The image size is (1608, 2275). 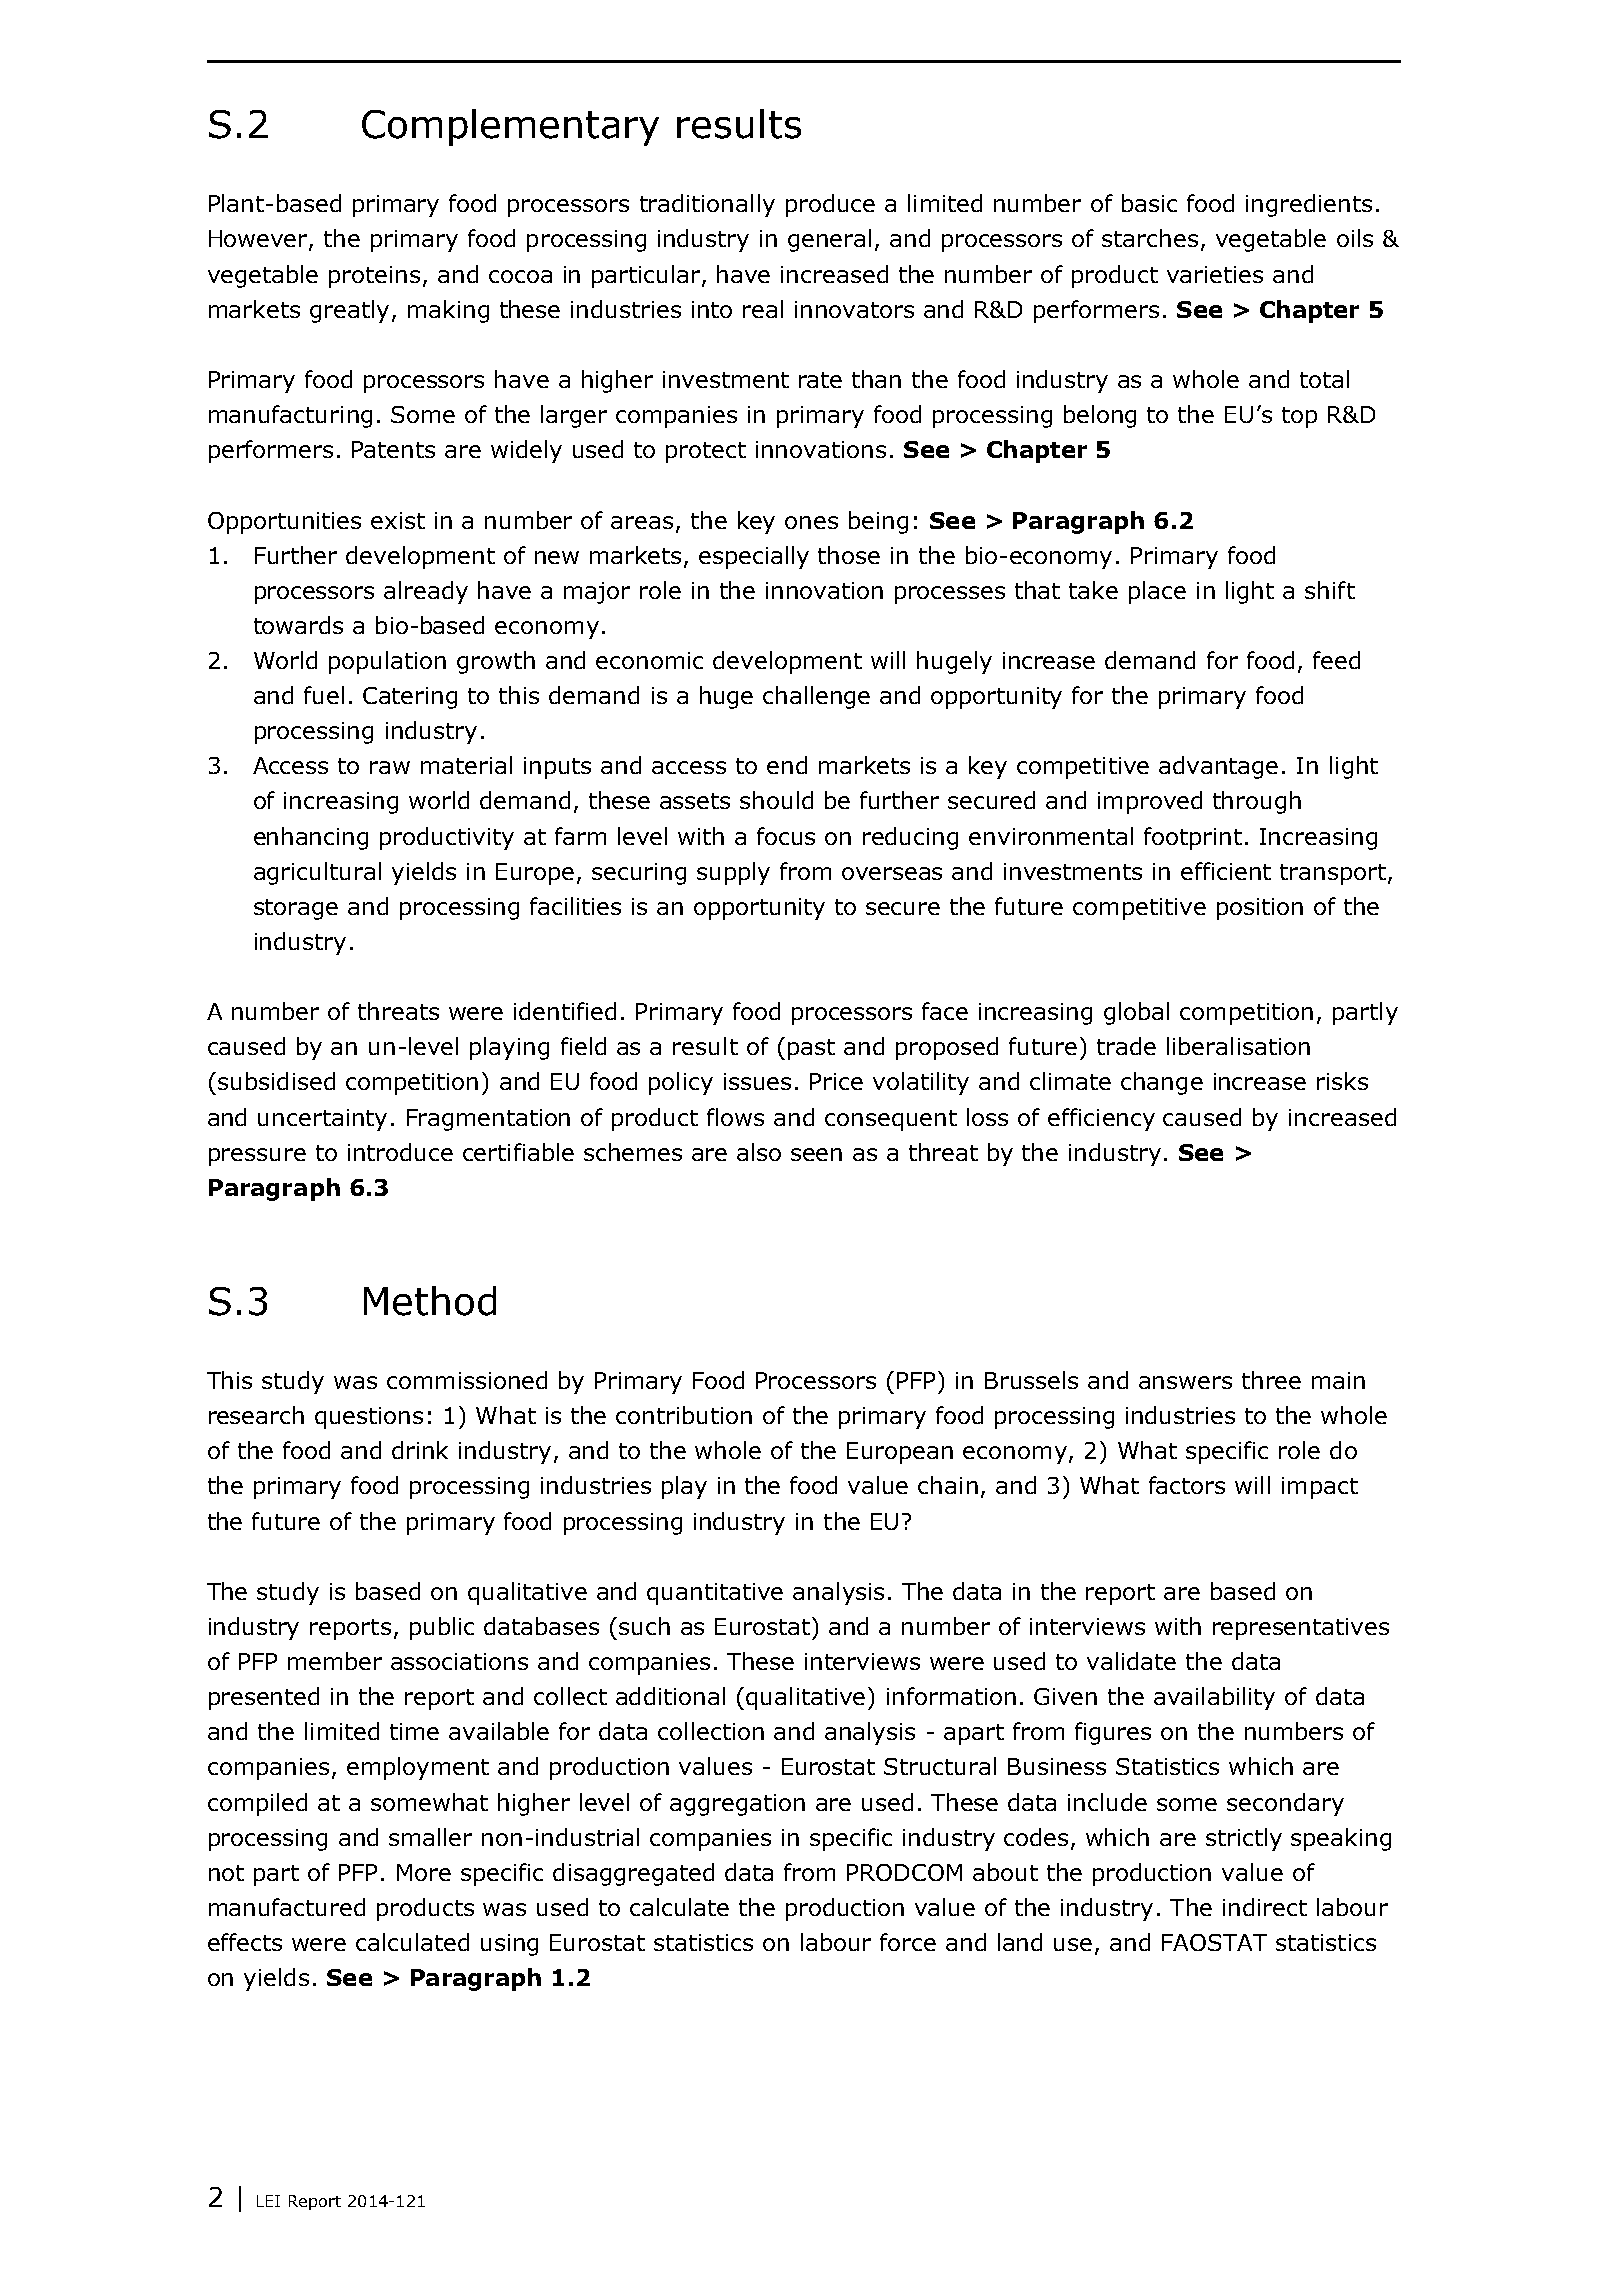 I want to click on LEI, so click(x=268, y=2201).
